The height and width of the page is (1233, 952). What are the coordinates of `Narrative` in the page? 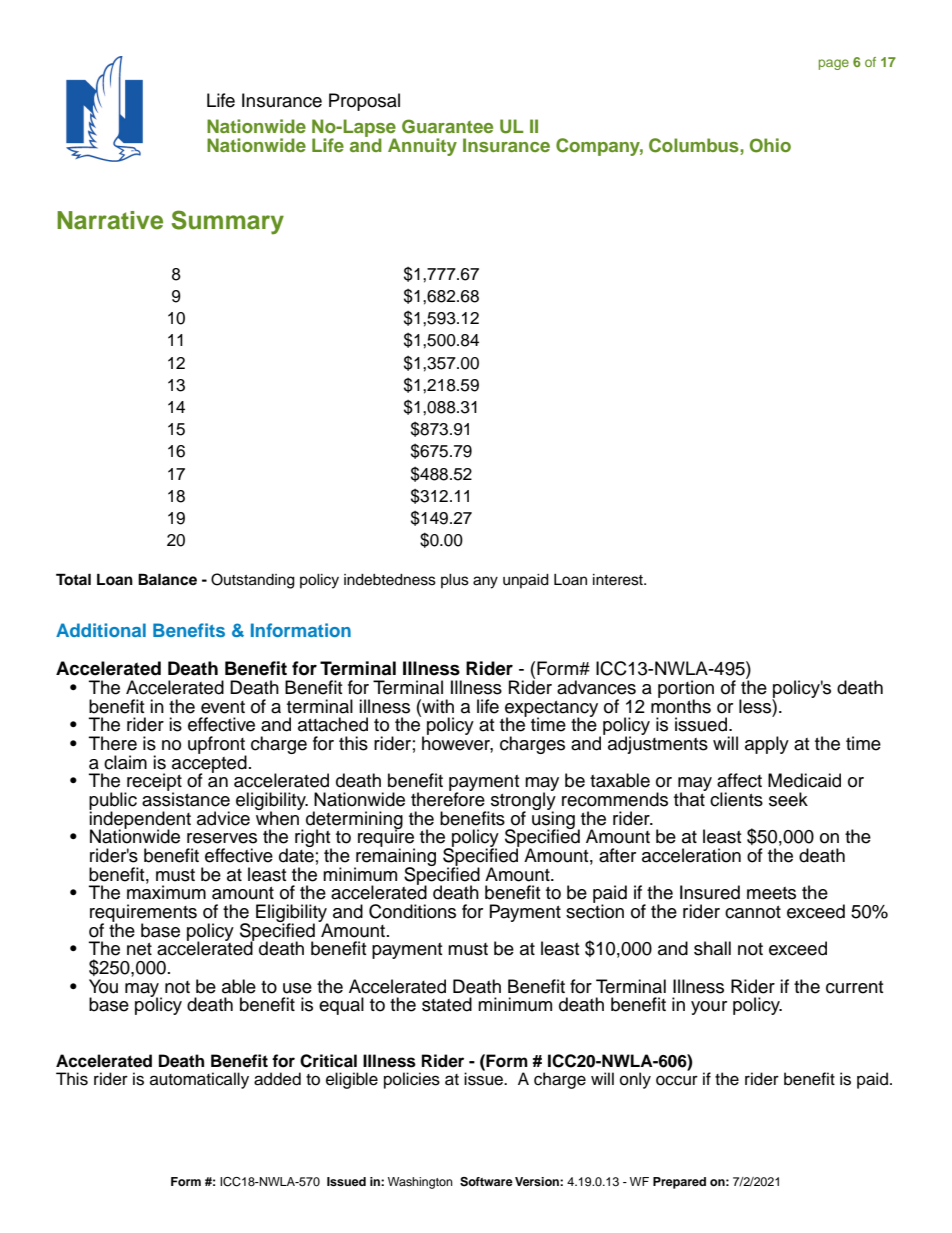 It's located at (110, 220).
